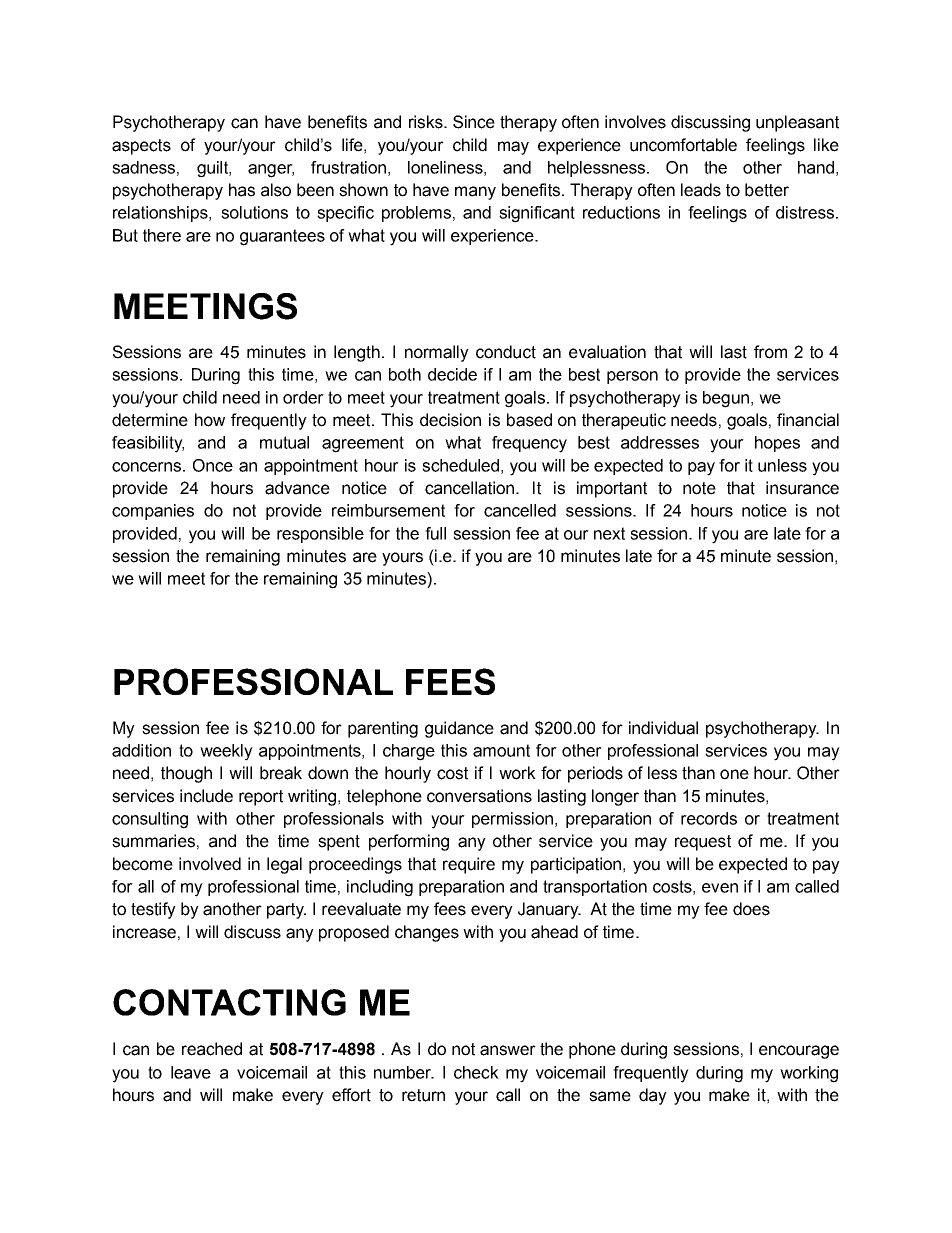  Describe the element at coordinates (474, 122) in the screenshot. I see `Since` at that location.
